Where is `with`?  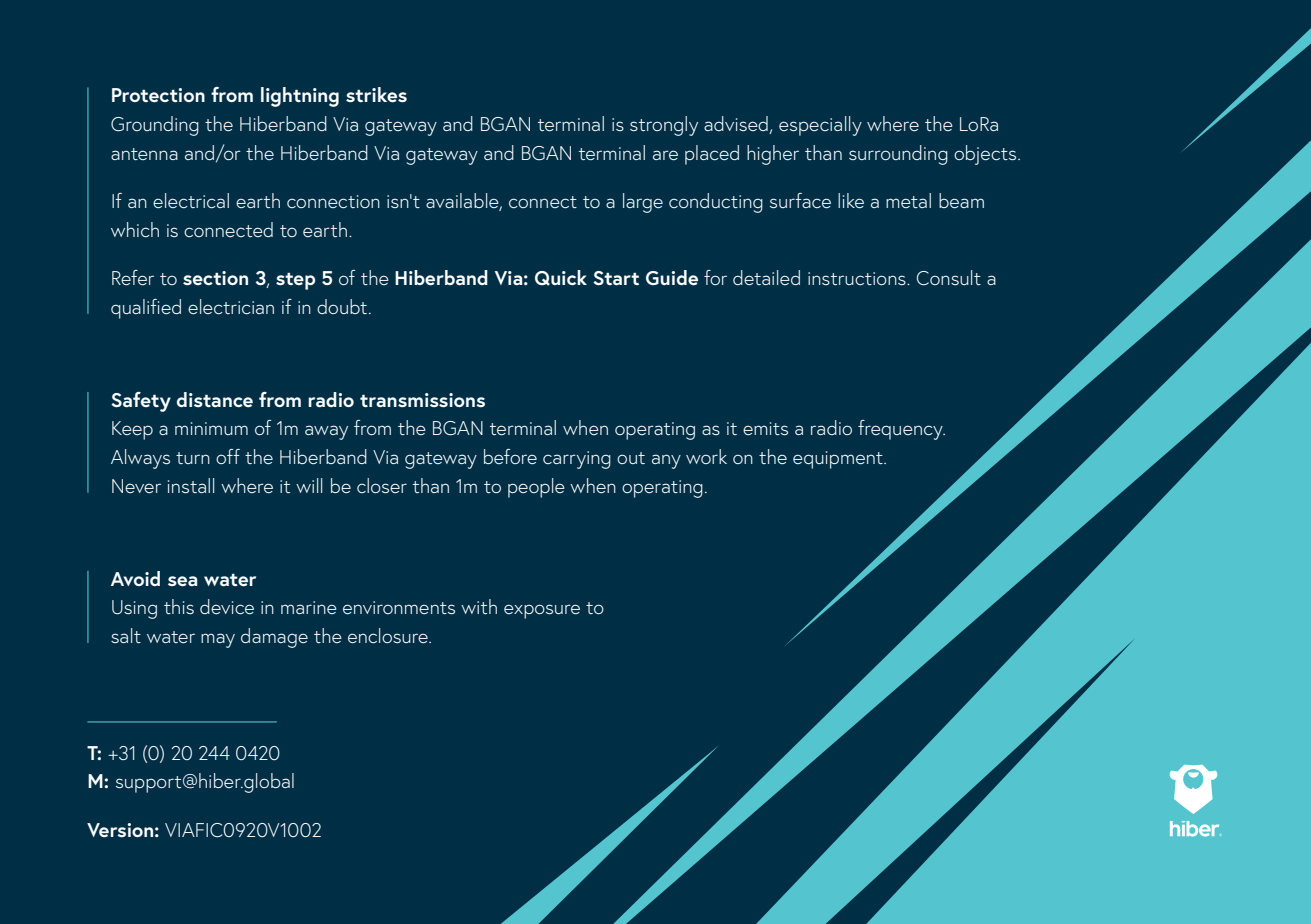
with is located at coordinates (479, 606).
